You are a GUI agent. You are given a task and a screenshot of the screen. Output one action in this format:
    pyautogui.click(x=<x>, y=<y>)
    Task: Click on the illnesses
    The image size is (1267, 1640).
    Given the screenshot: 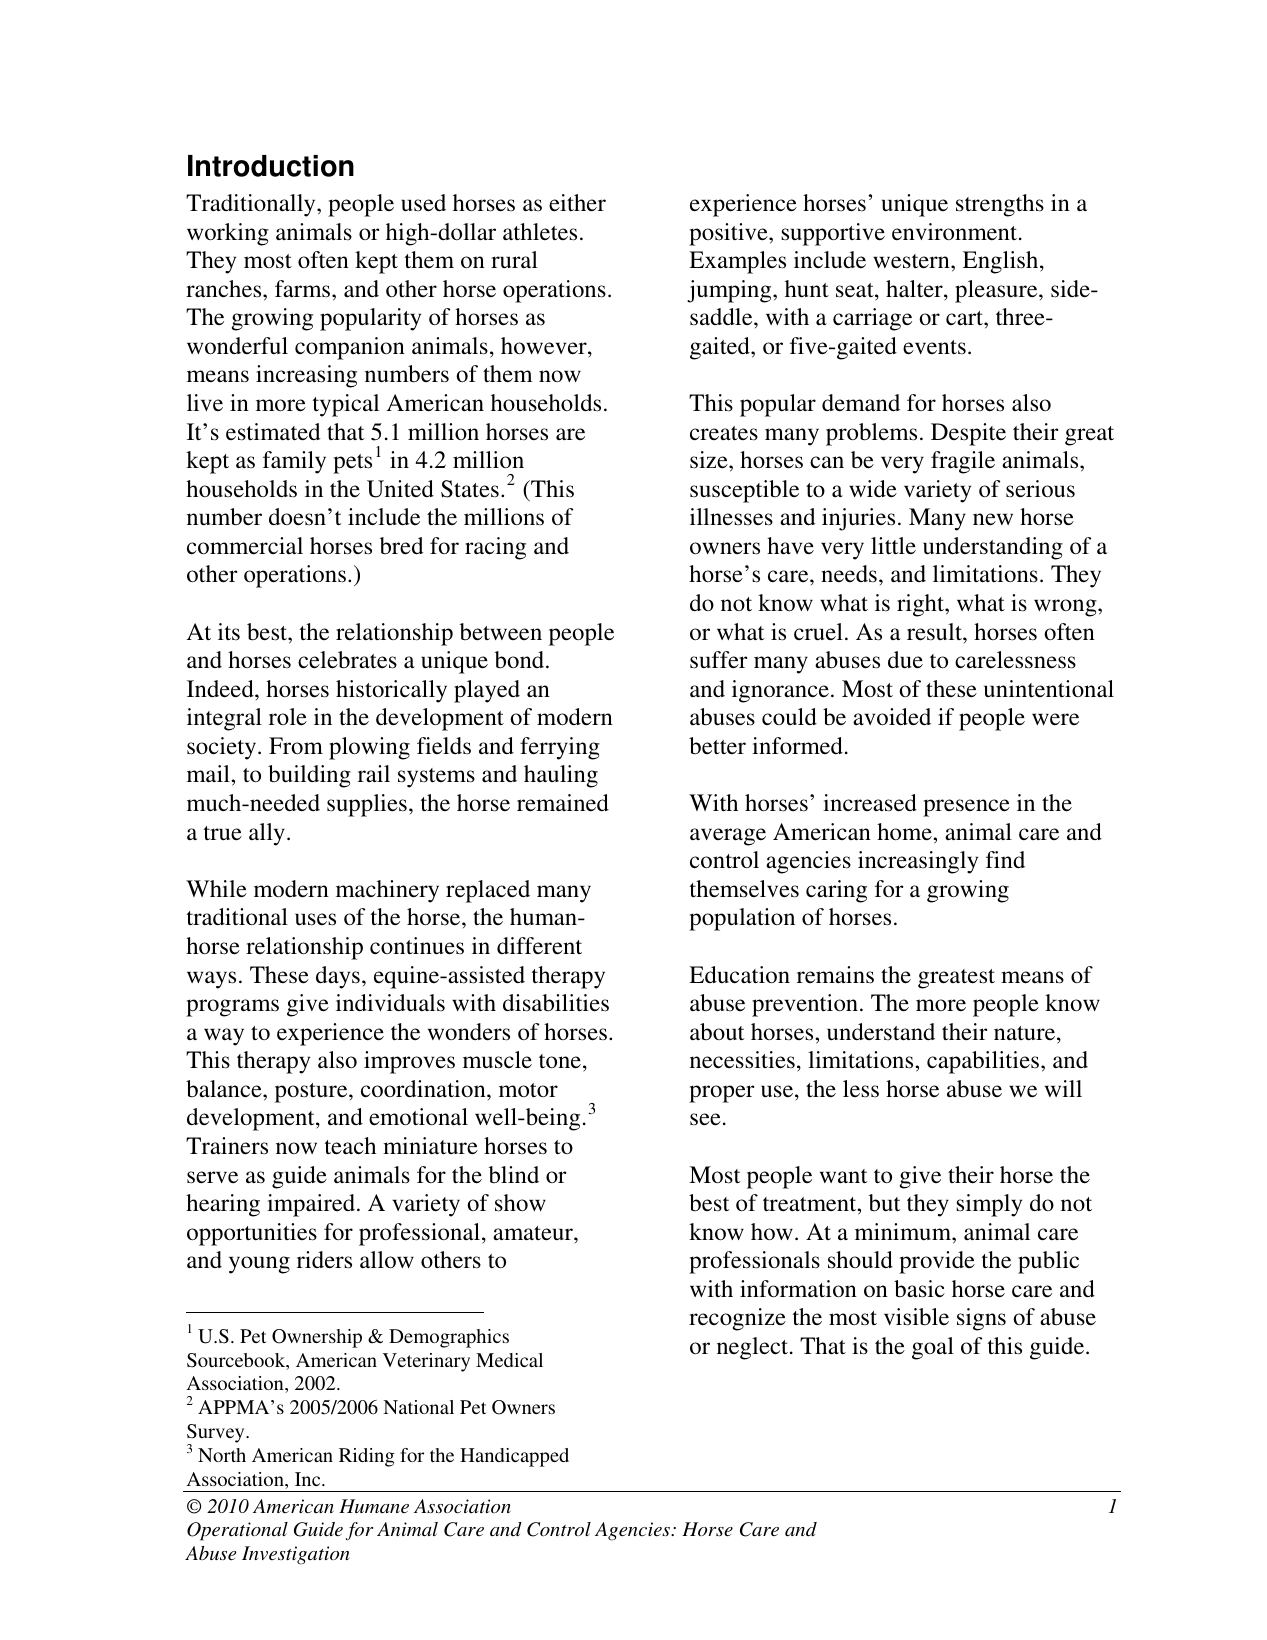 What is the action you would take?
    pyautogui.click(x=731, y=517)
